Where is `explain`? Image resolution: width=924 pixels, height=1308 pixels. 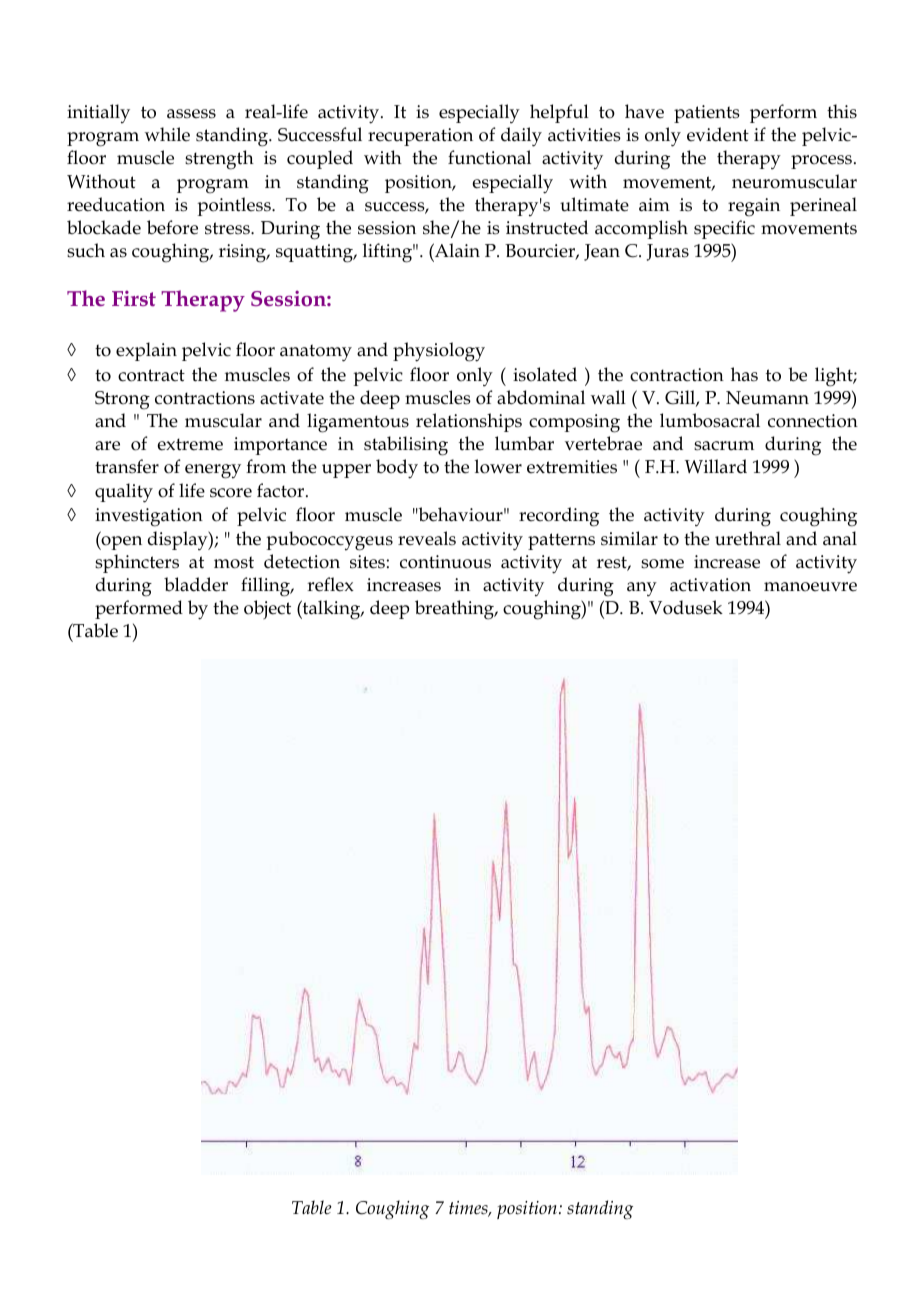
explain is located at coordinates (146, 351).
